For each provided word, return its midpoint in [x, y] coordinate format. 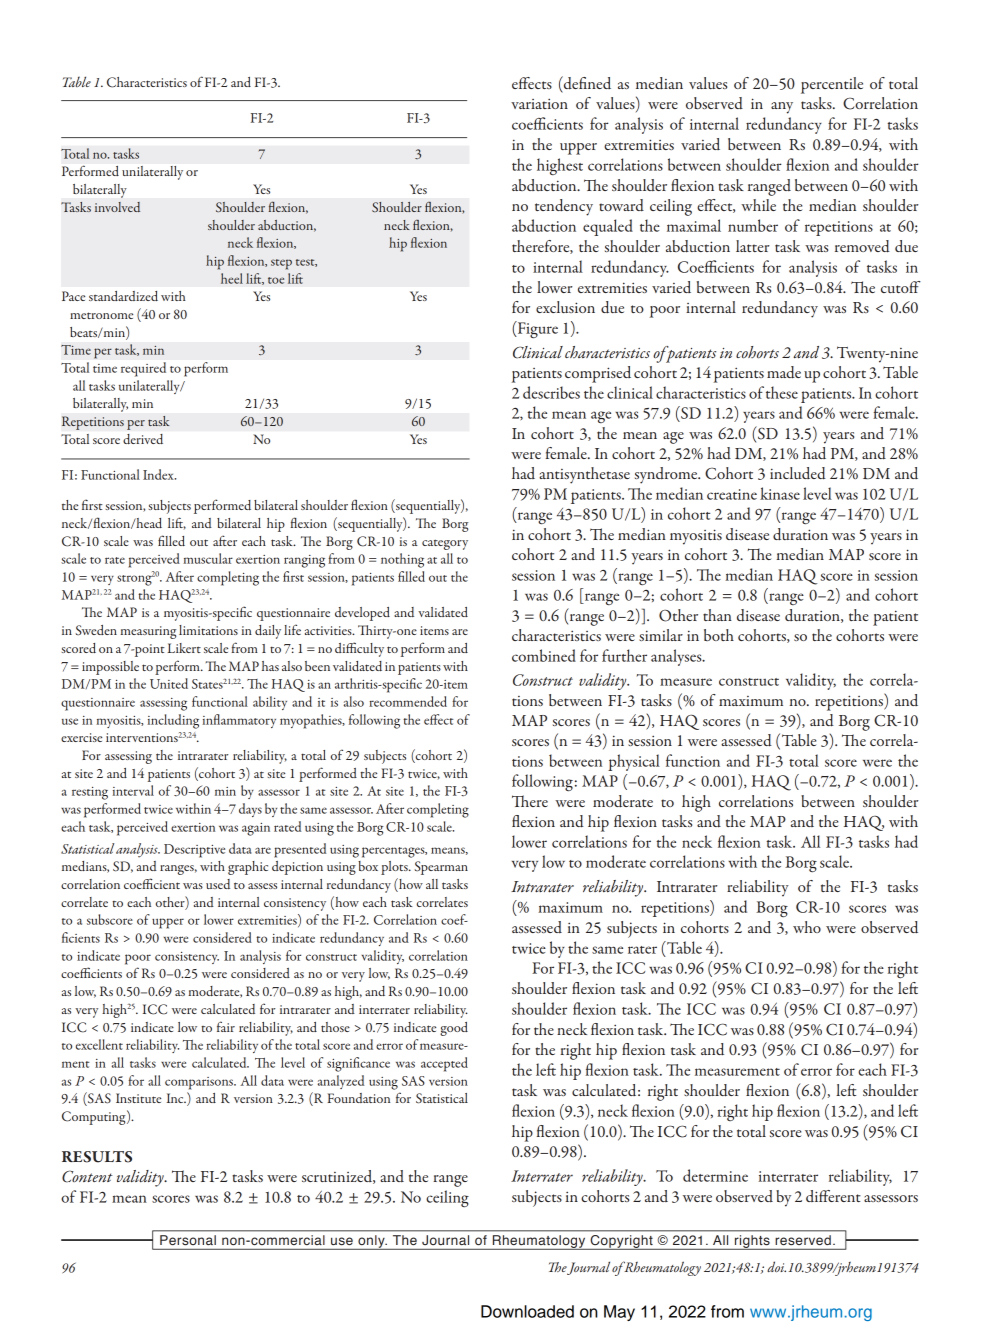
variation [539, 103]
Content [87, 1176]
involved [117, 207]
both [719, 635]
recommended [408, 701]
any [782, 108]
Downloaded [527, 1311]
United [169, 683]
